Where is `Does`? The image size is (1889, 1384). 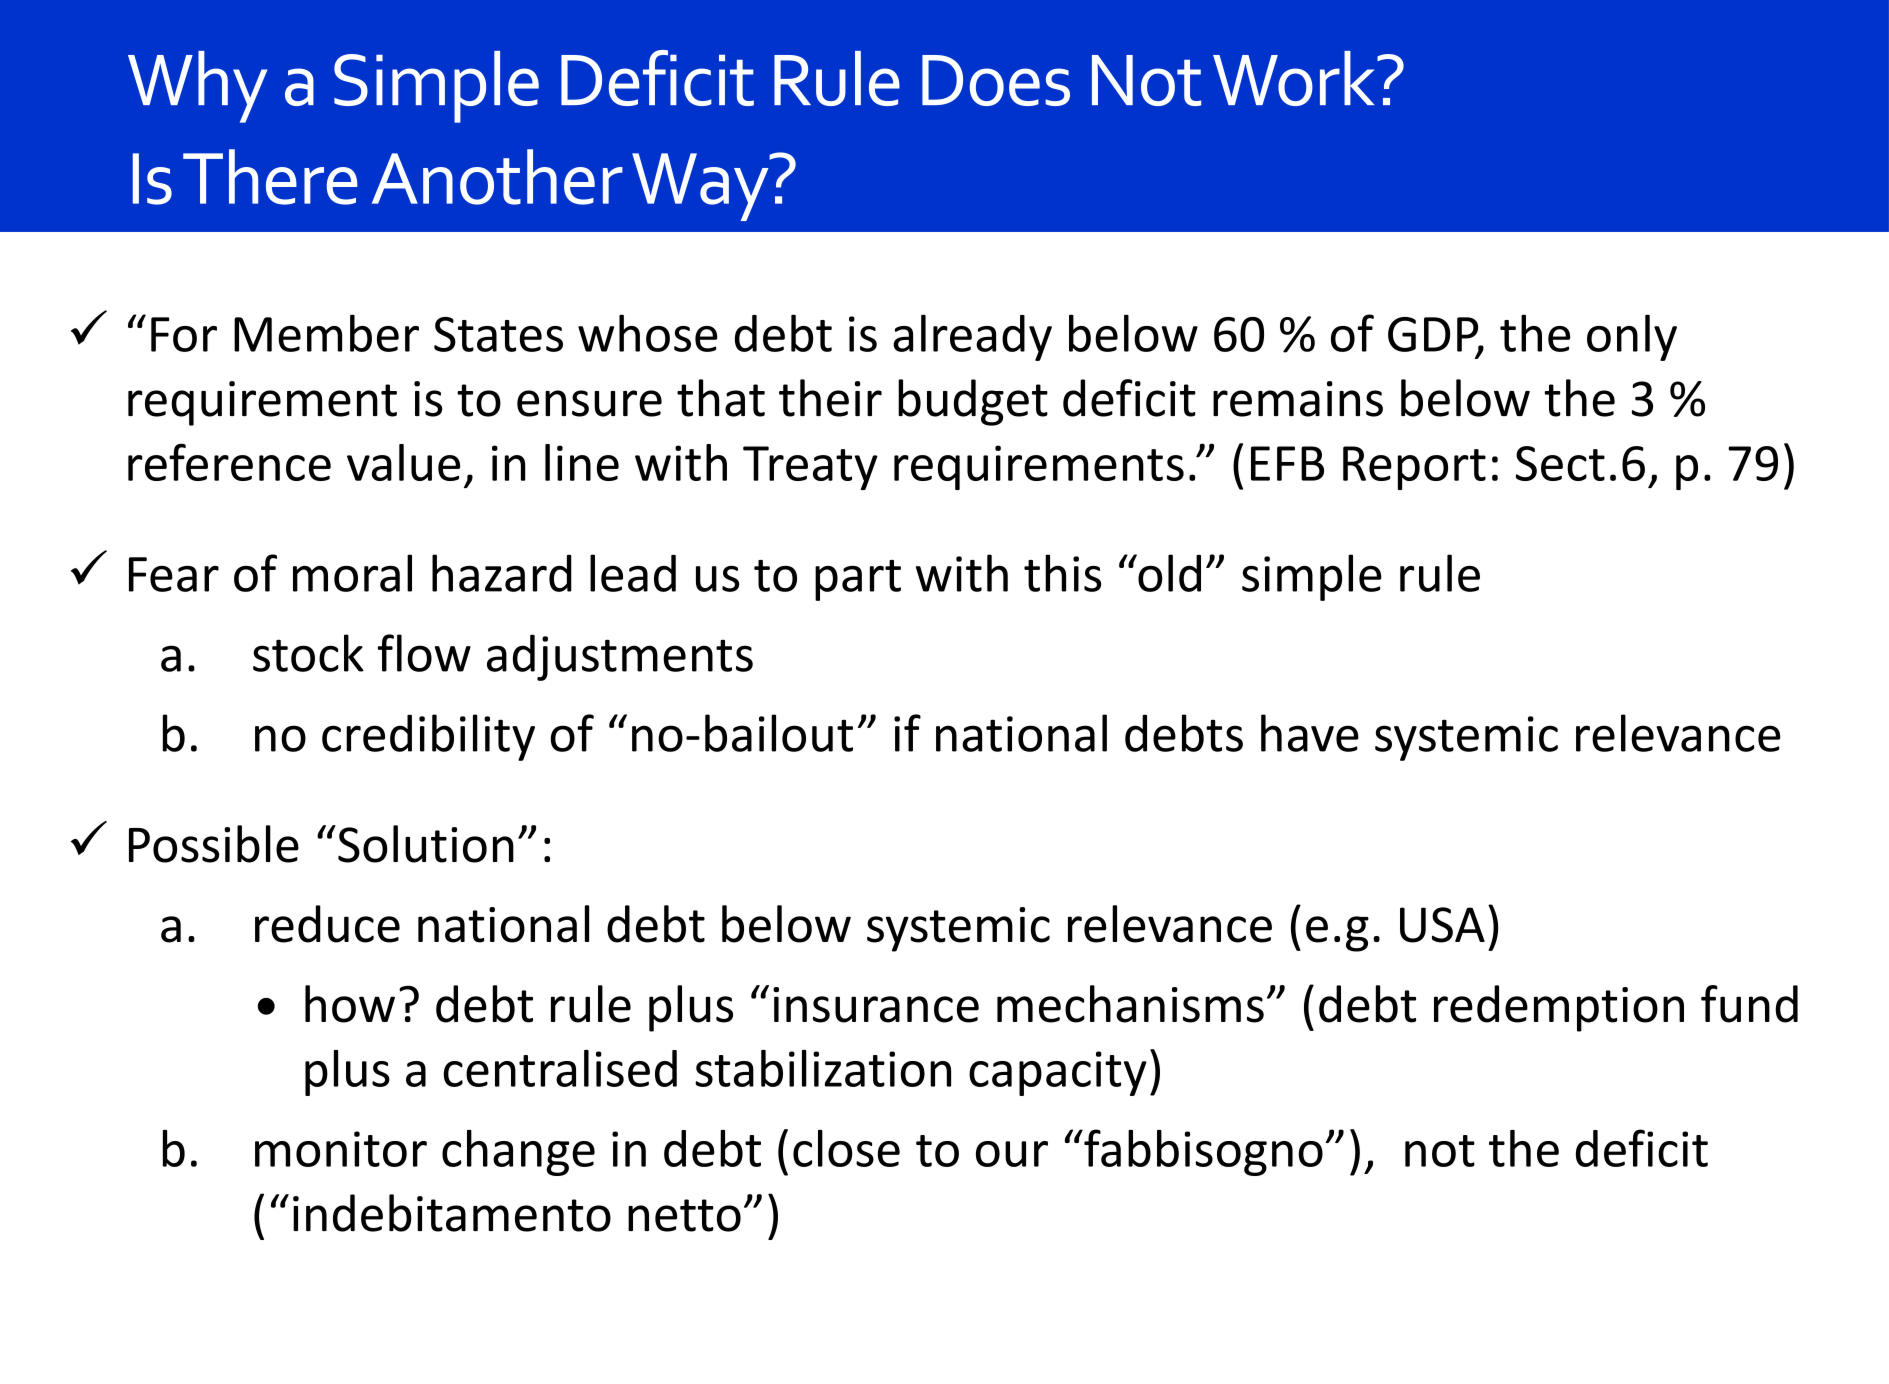 Does is located at coordinates (996, 80).
